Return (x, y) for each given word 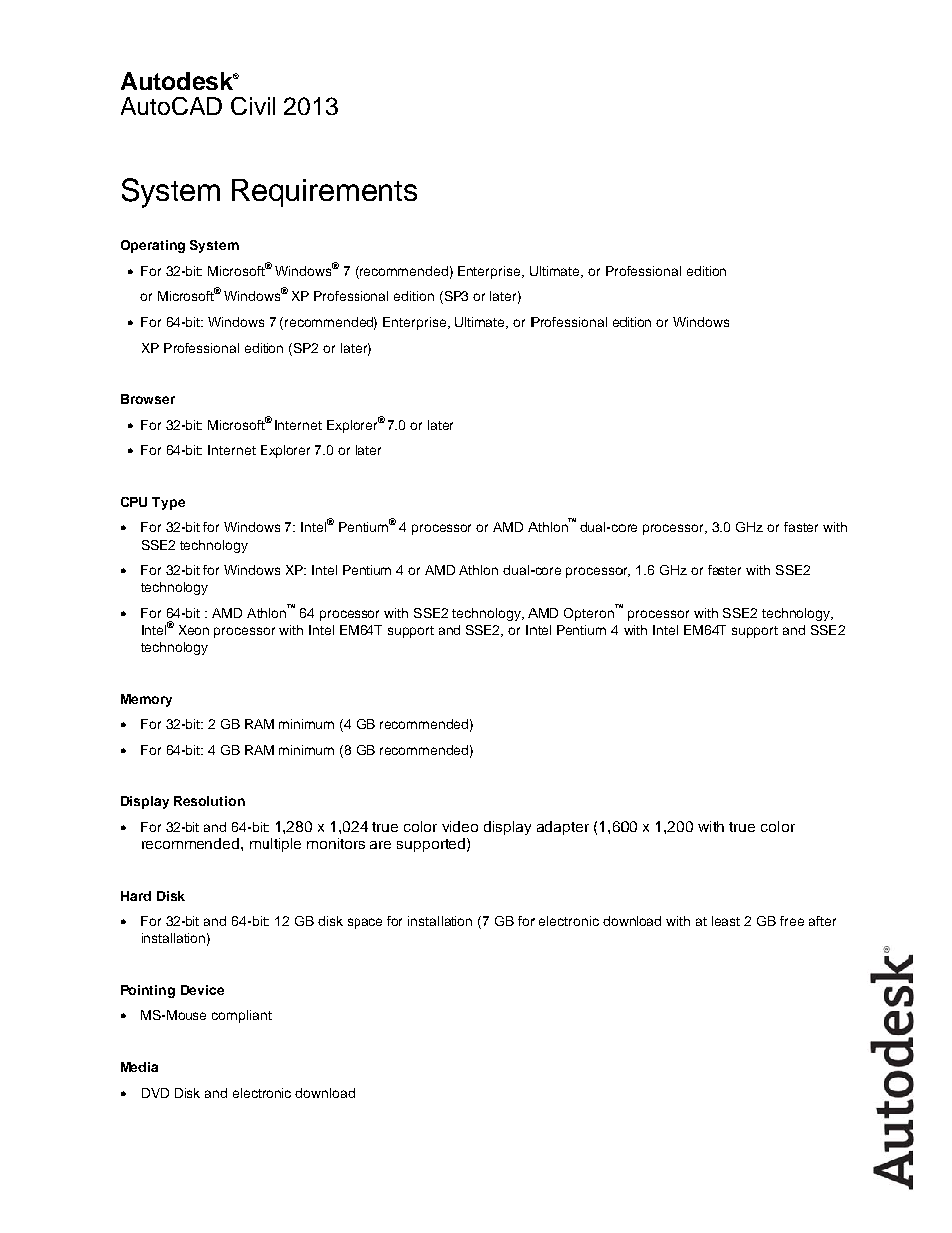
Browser (148, 399)
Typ (164, 503)
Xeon (194, 630)
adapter (563, 828)
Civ (248, 106)
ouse (192, 1016)
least (726, 921)
